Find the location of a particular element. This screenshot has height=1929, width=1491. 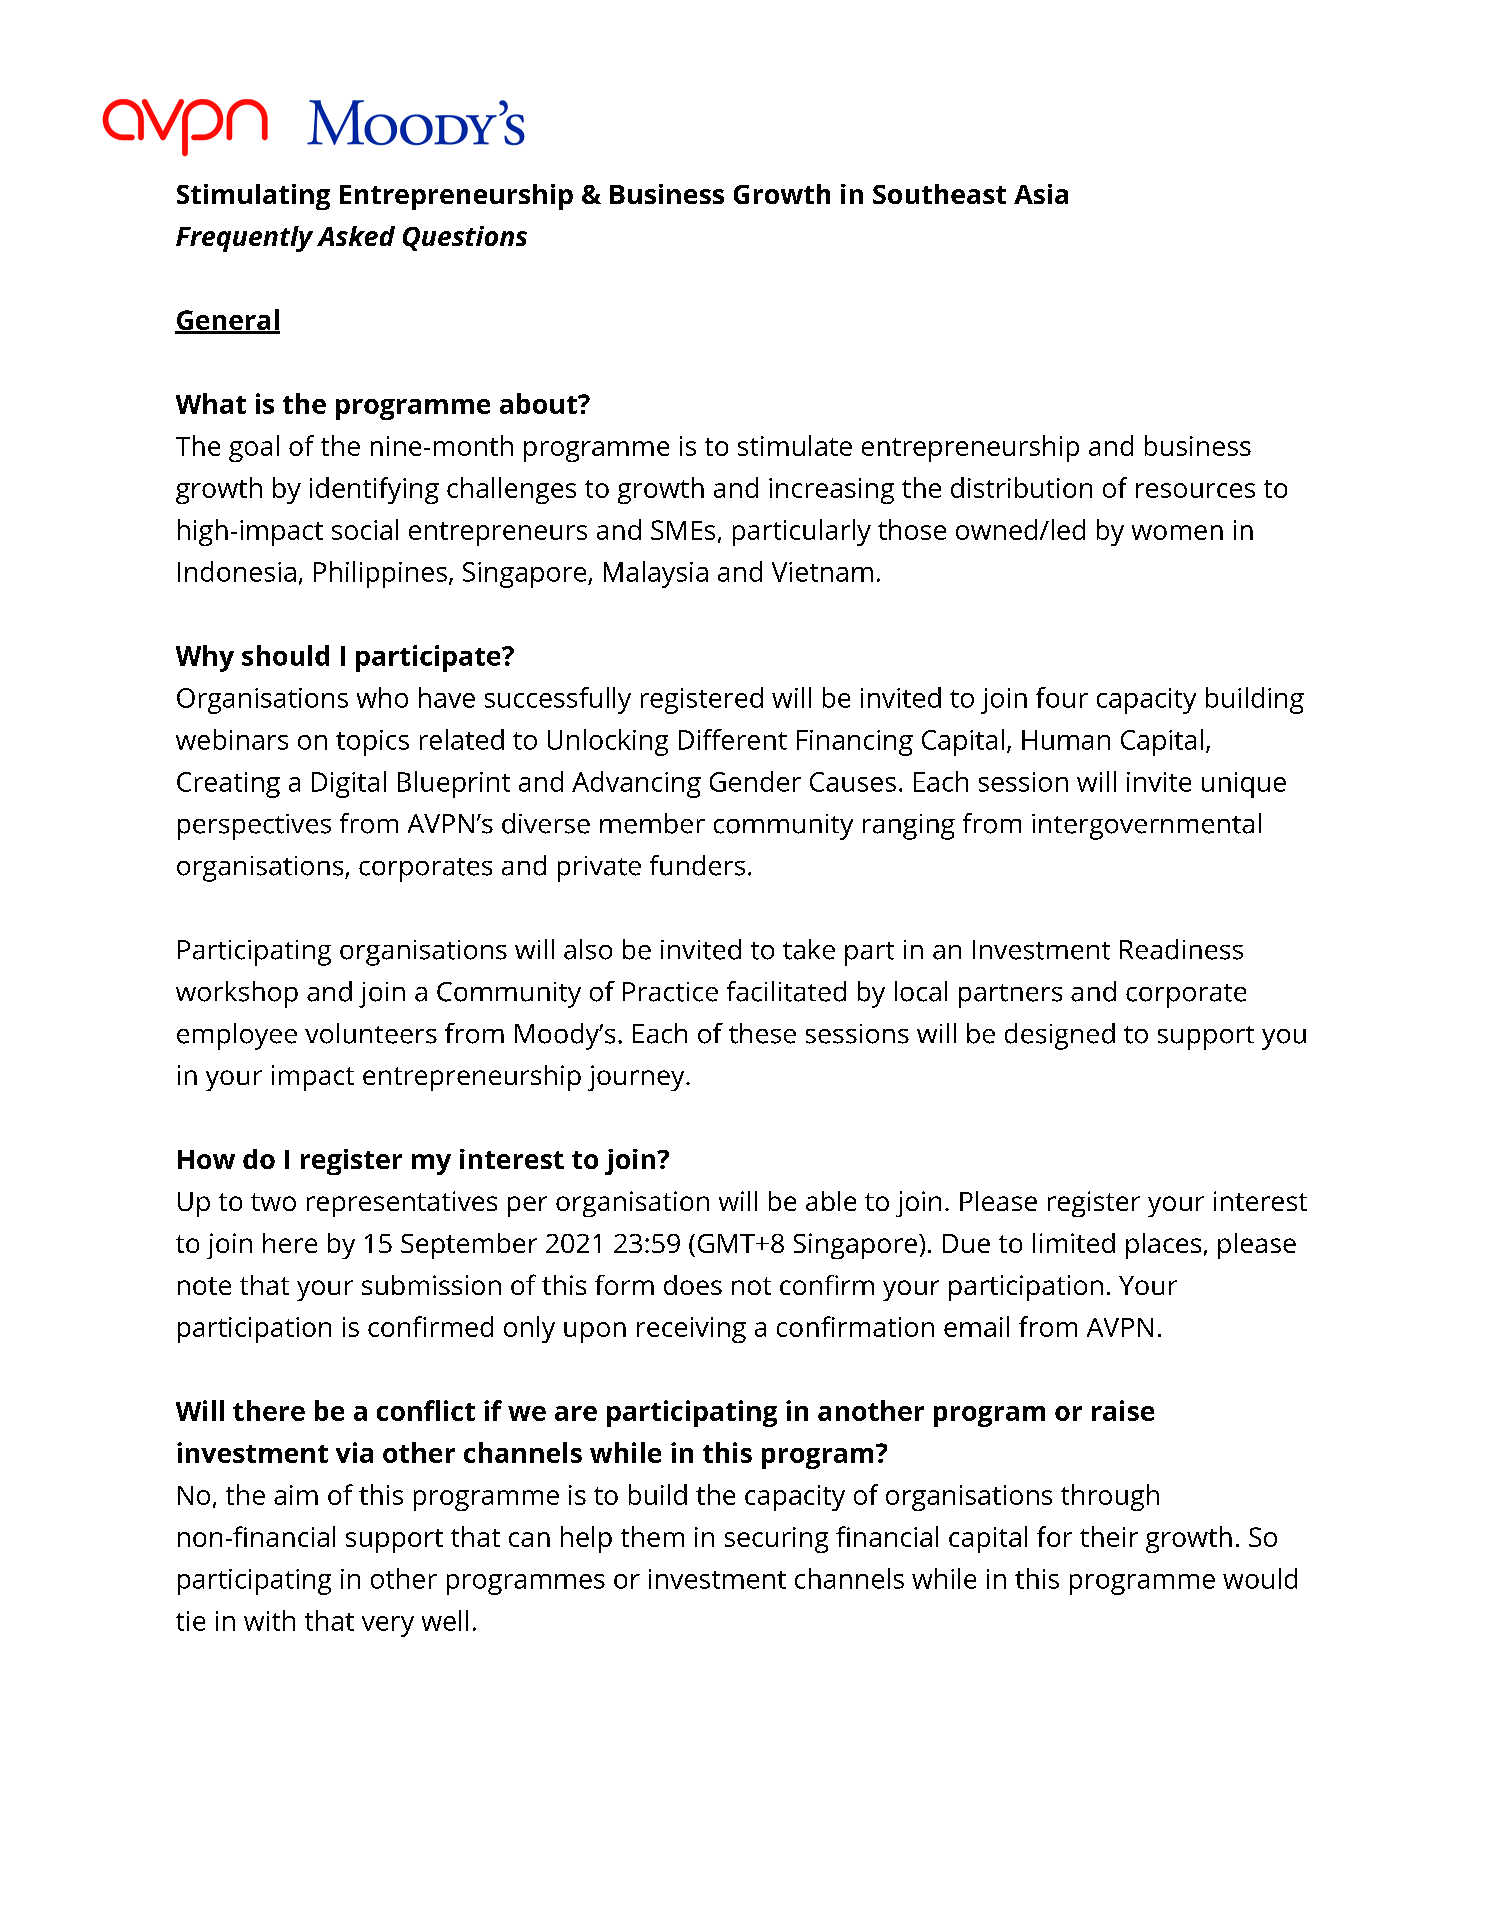

Asked is located at coordinates (356, 236).
